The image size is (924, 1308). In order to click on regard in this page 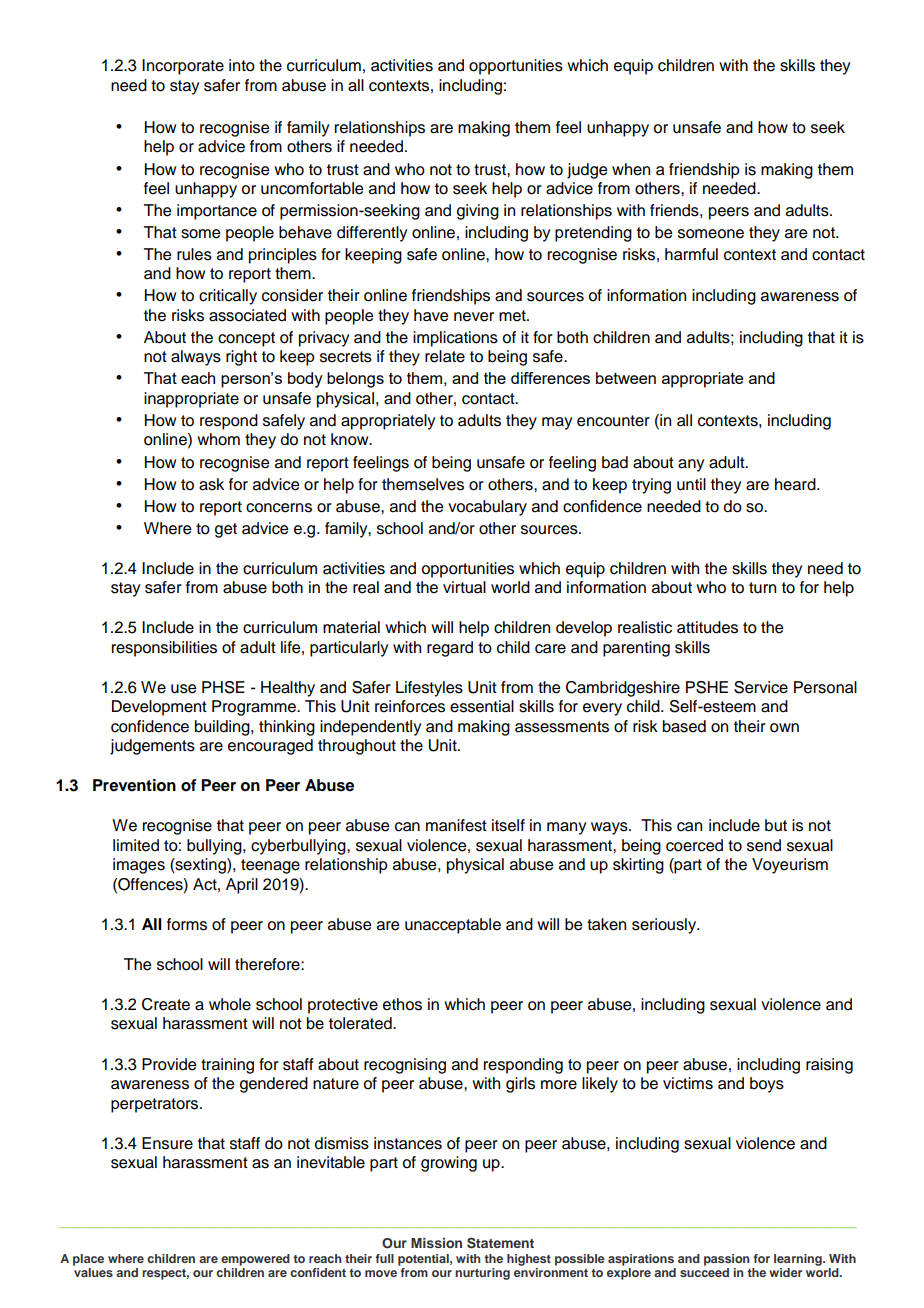, I will do `click(450, 649)`.
